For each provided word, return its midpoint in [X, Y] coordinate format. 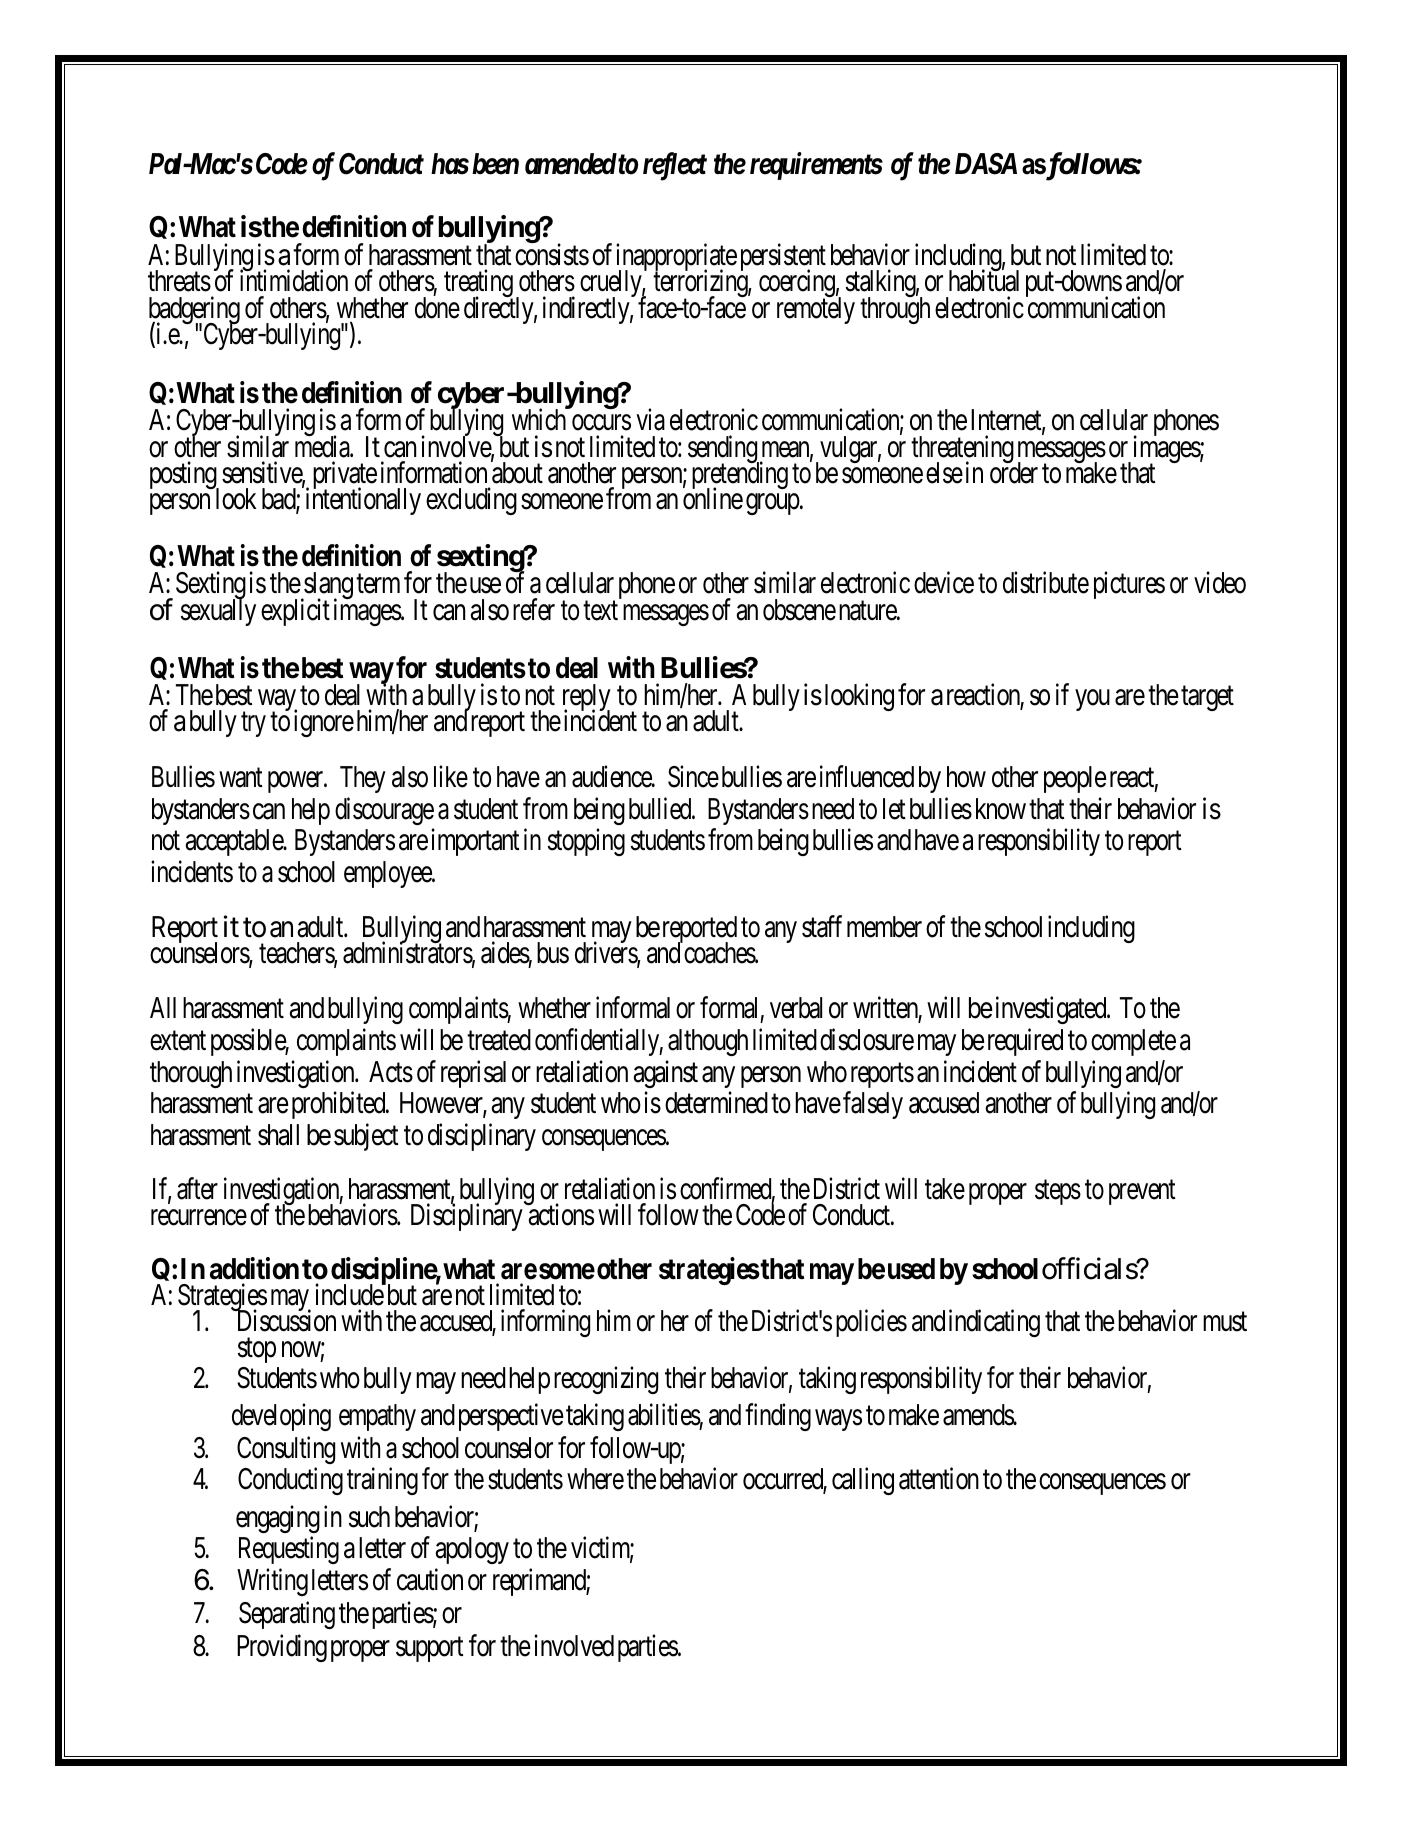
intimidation [294, 281]
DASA [986, 164]
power [296, 782]
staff [822, 926]
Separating [287, 1615]
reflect [675, 166]
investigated [1050, 1010]
